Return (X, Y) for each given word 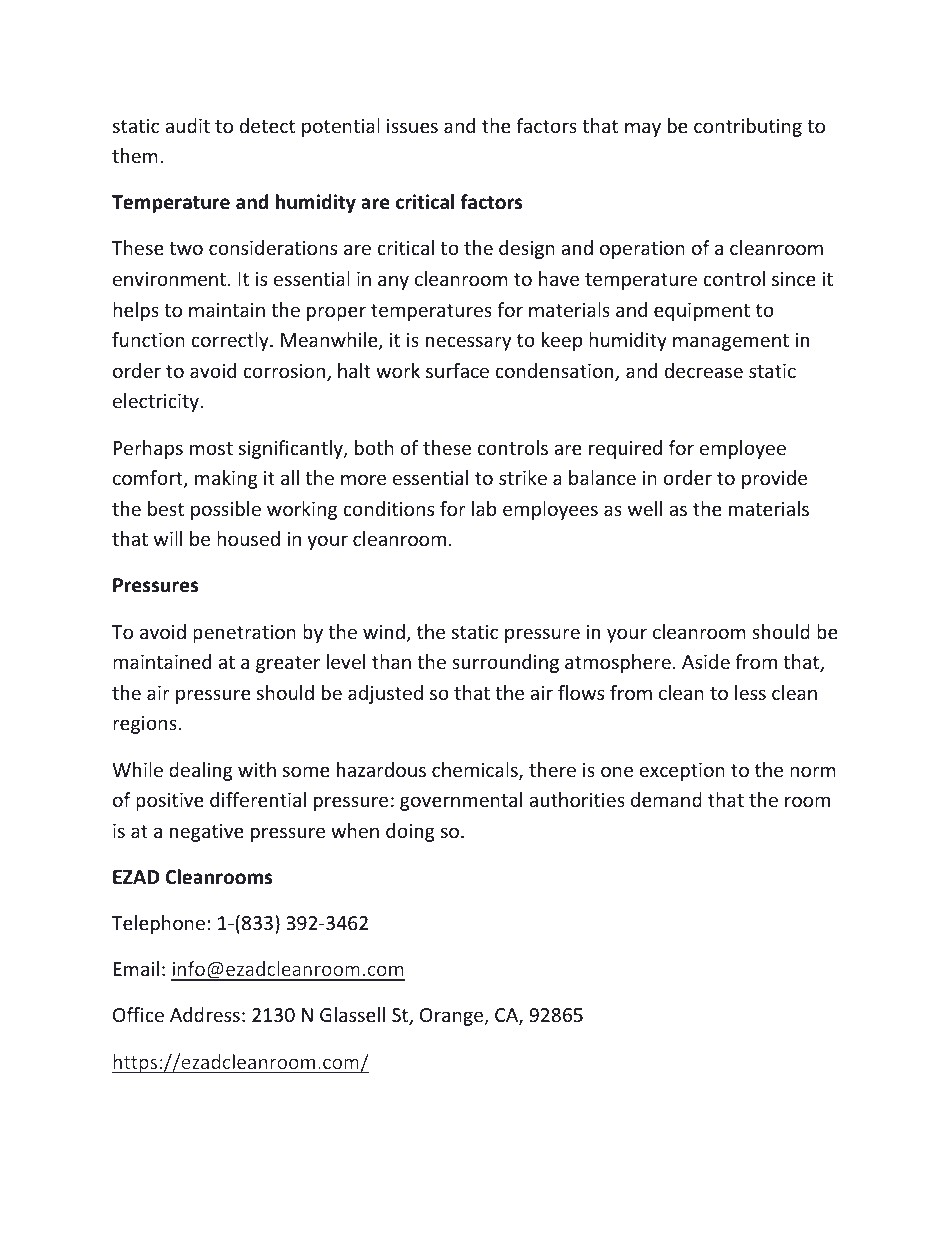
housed (248, 538)
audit (187, 125)
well (645, 508)
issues (412, 126)
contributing (748, 127)
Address (205, 1014)
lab (484, 508)
